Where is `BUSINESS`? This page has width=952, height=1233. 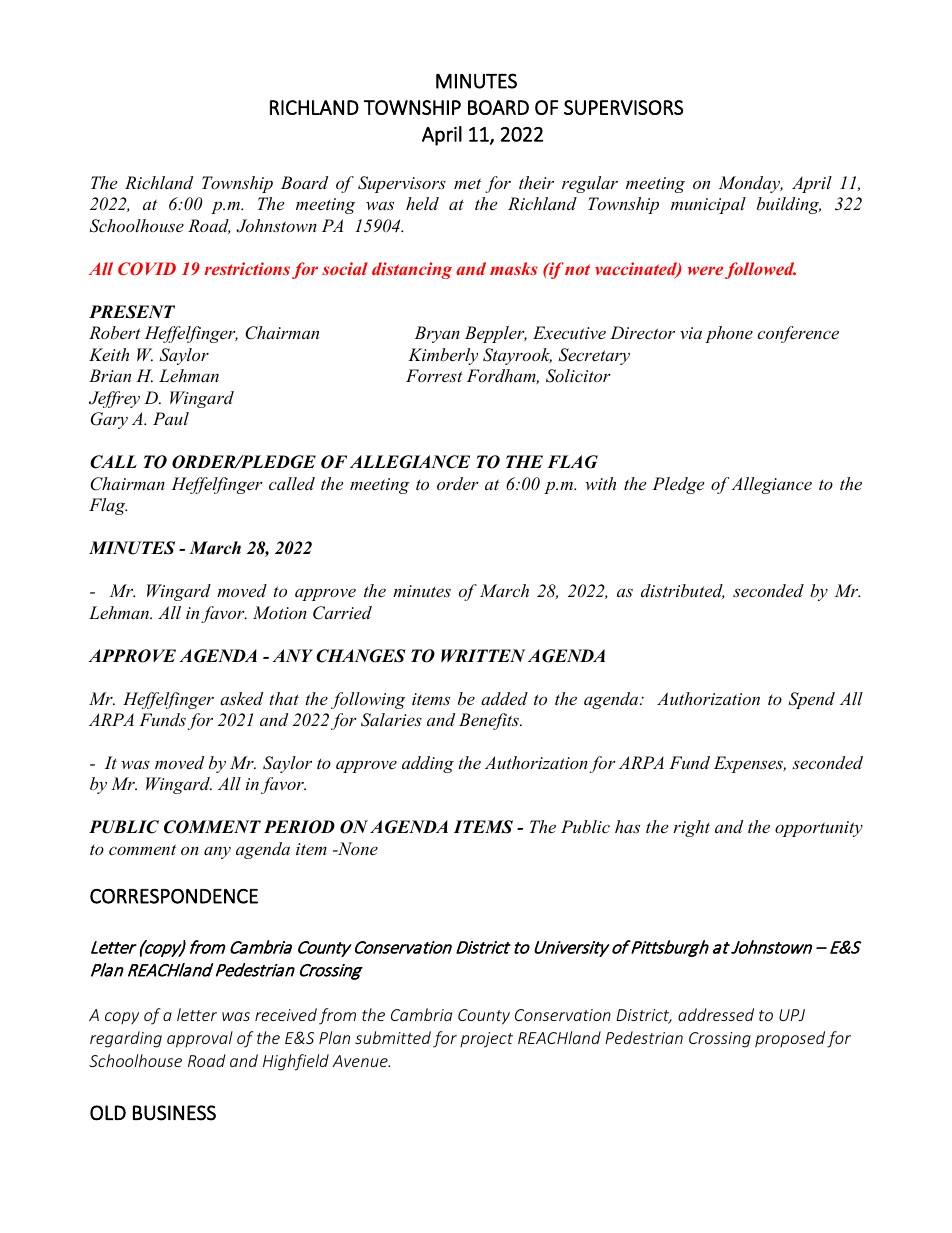 BUSINESS is located at coordinates (174, 1113).
